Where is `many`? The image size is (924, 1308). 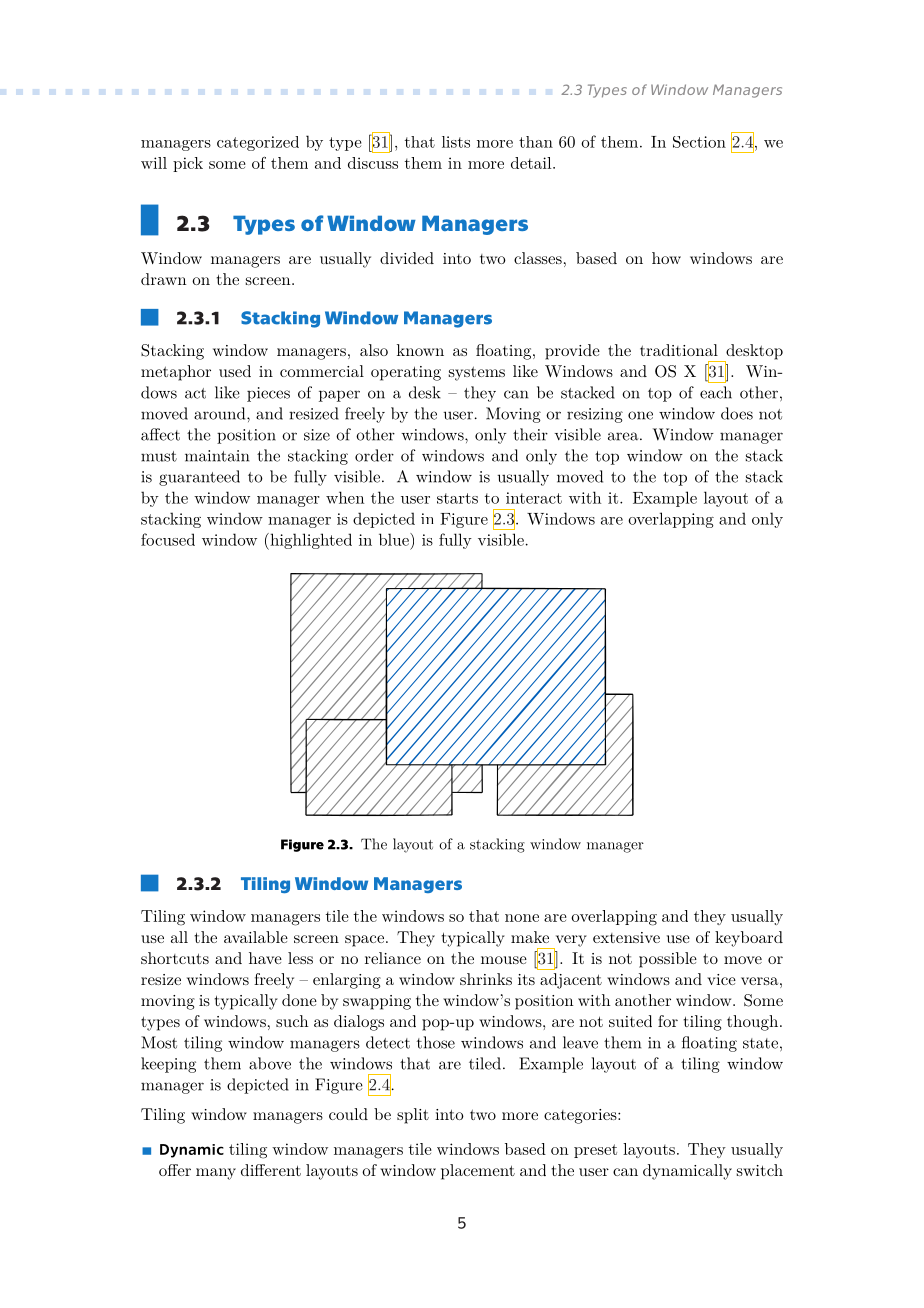 many is located at coordinates (216, 1174).
